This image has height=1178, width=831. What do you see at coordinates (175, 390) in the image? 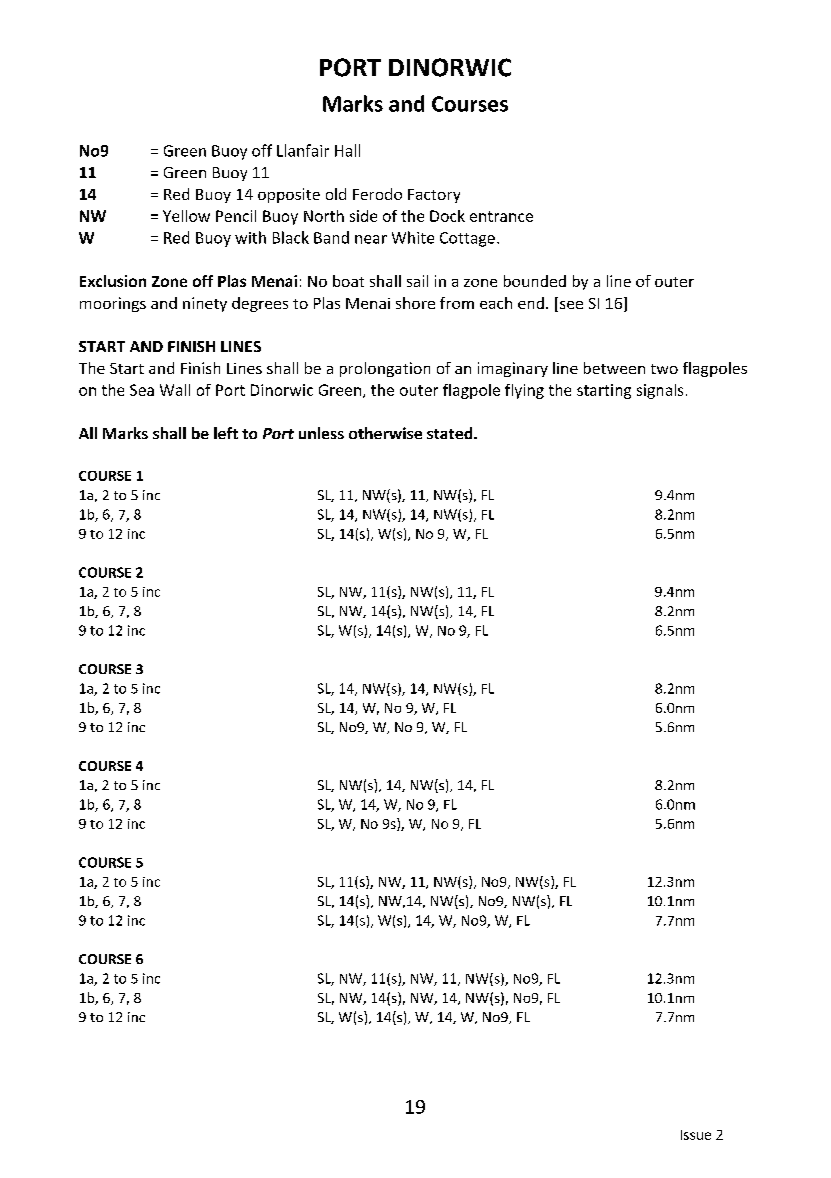
I see `Wall` at bounding box center [175, 390].
